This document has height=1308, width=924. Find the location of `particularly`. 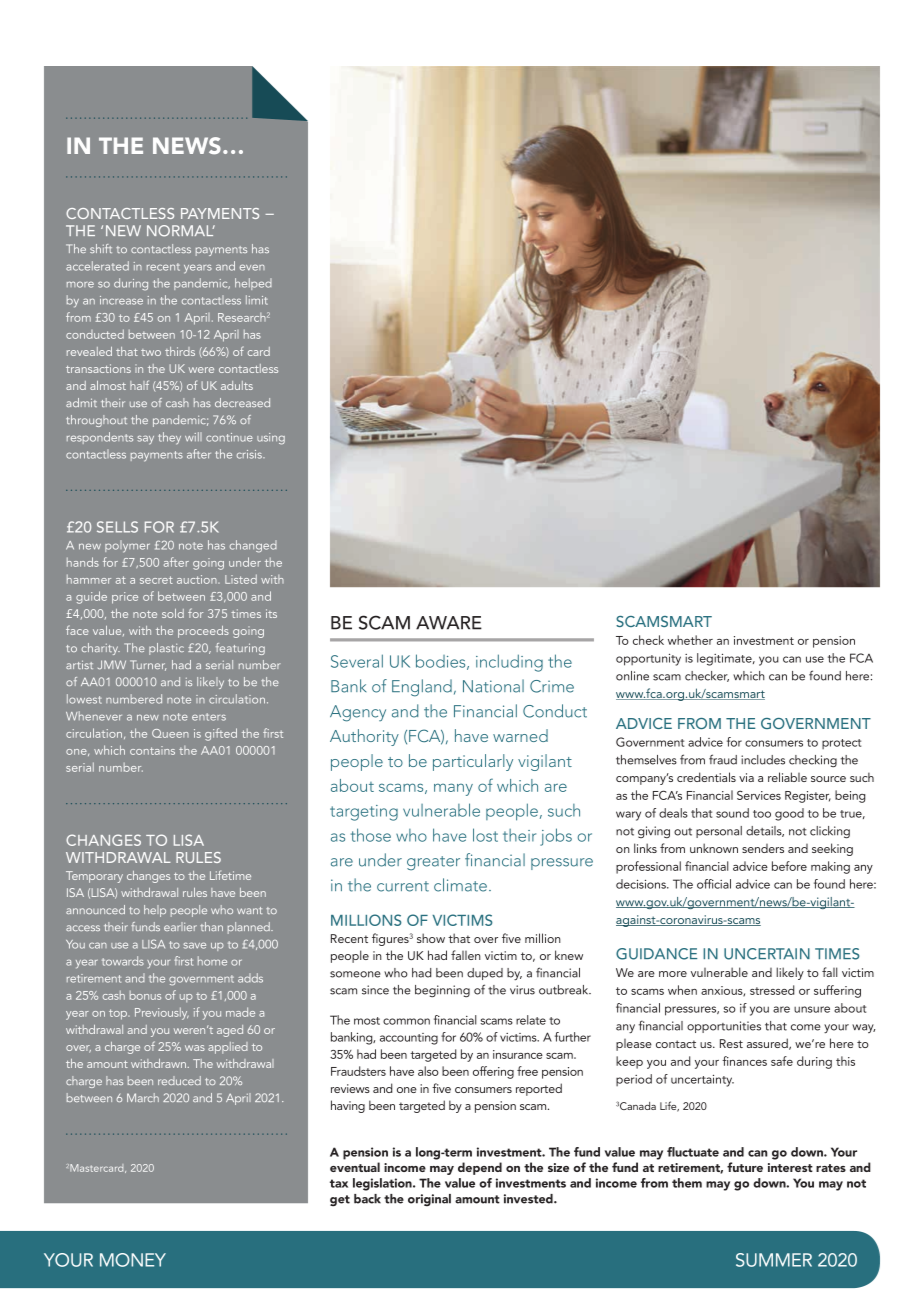

particularly is located at coordinates (473, 762).
